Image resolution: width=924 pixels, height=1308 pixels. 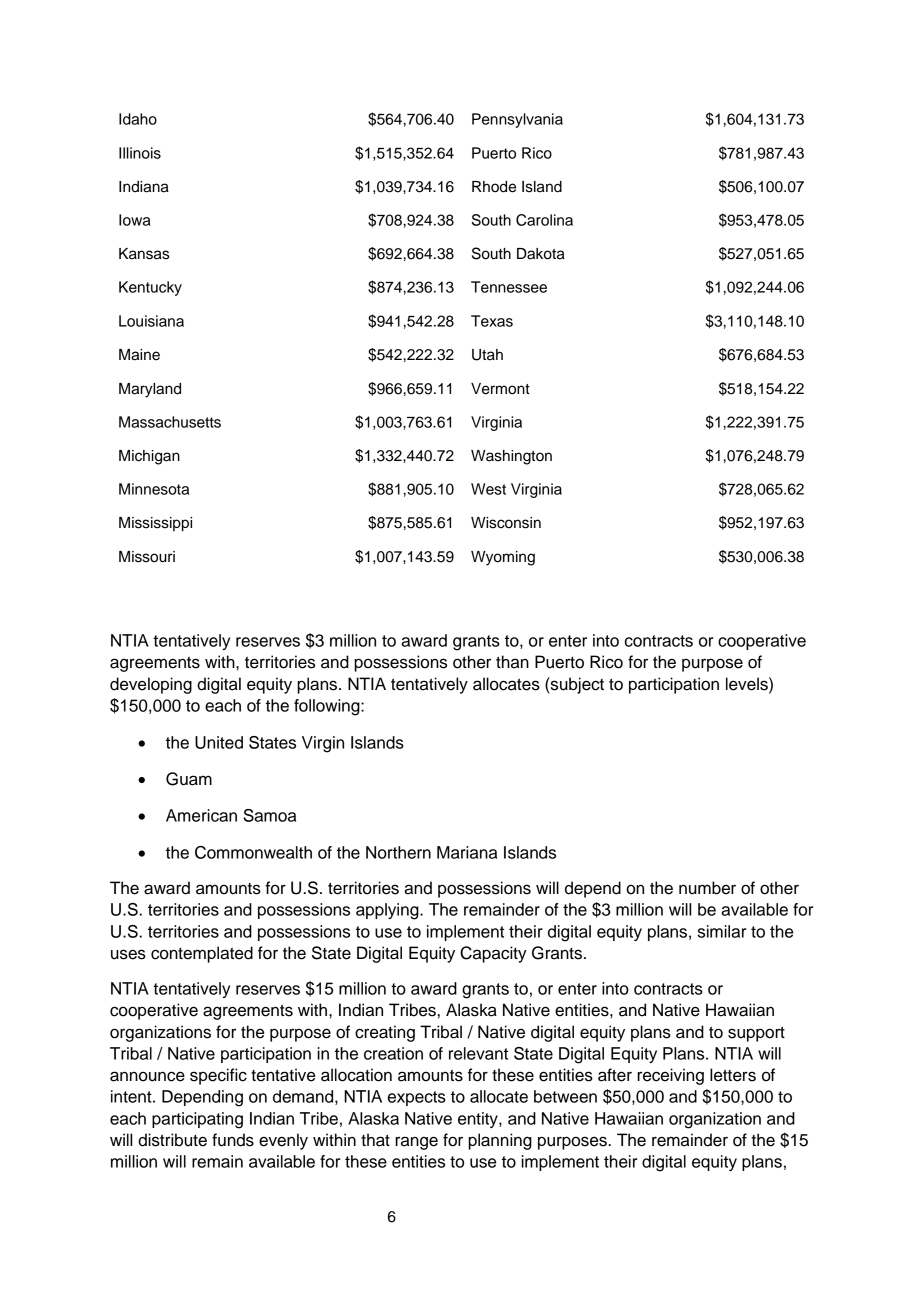 What do you see at coordinates (140, 153) in the page?
I see `Illinois` at bounding box center [140, 153].
